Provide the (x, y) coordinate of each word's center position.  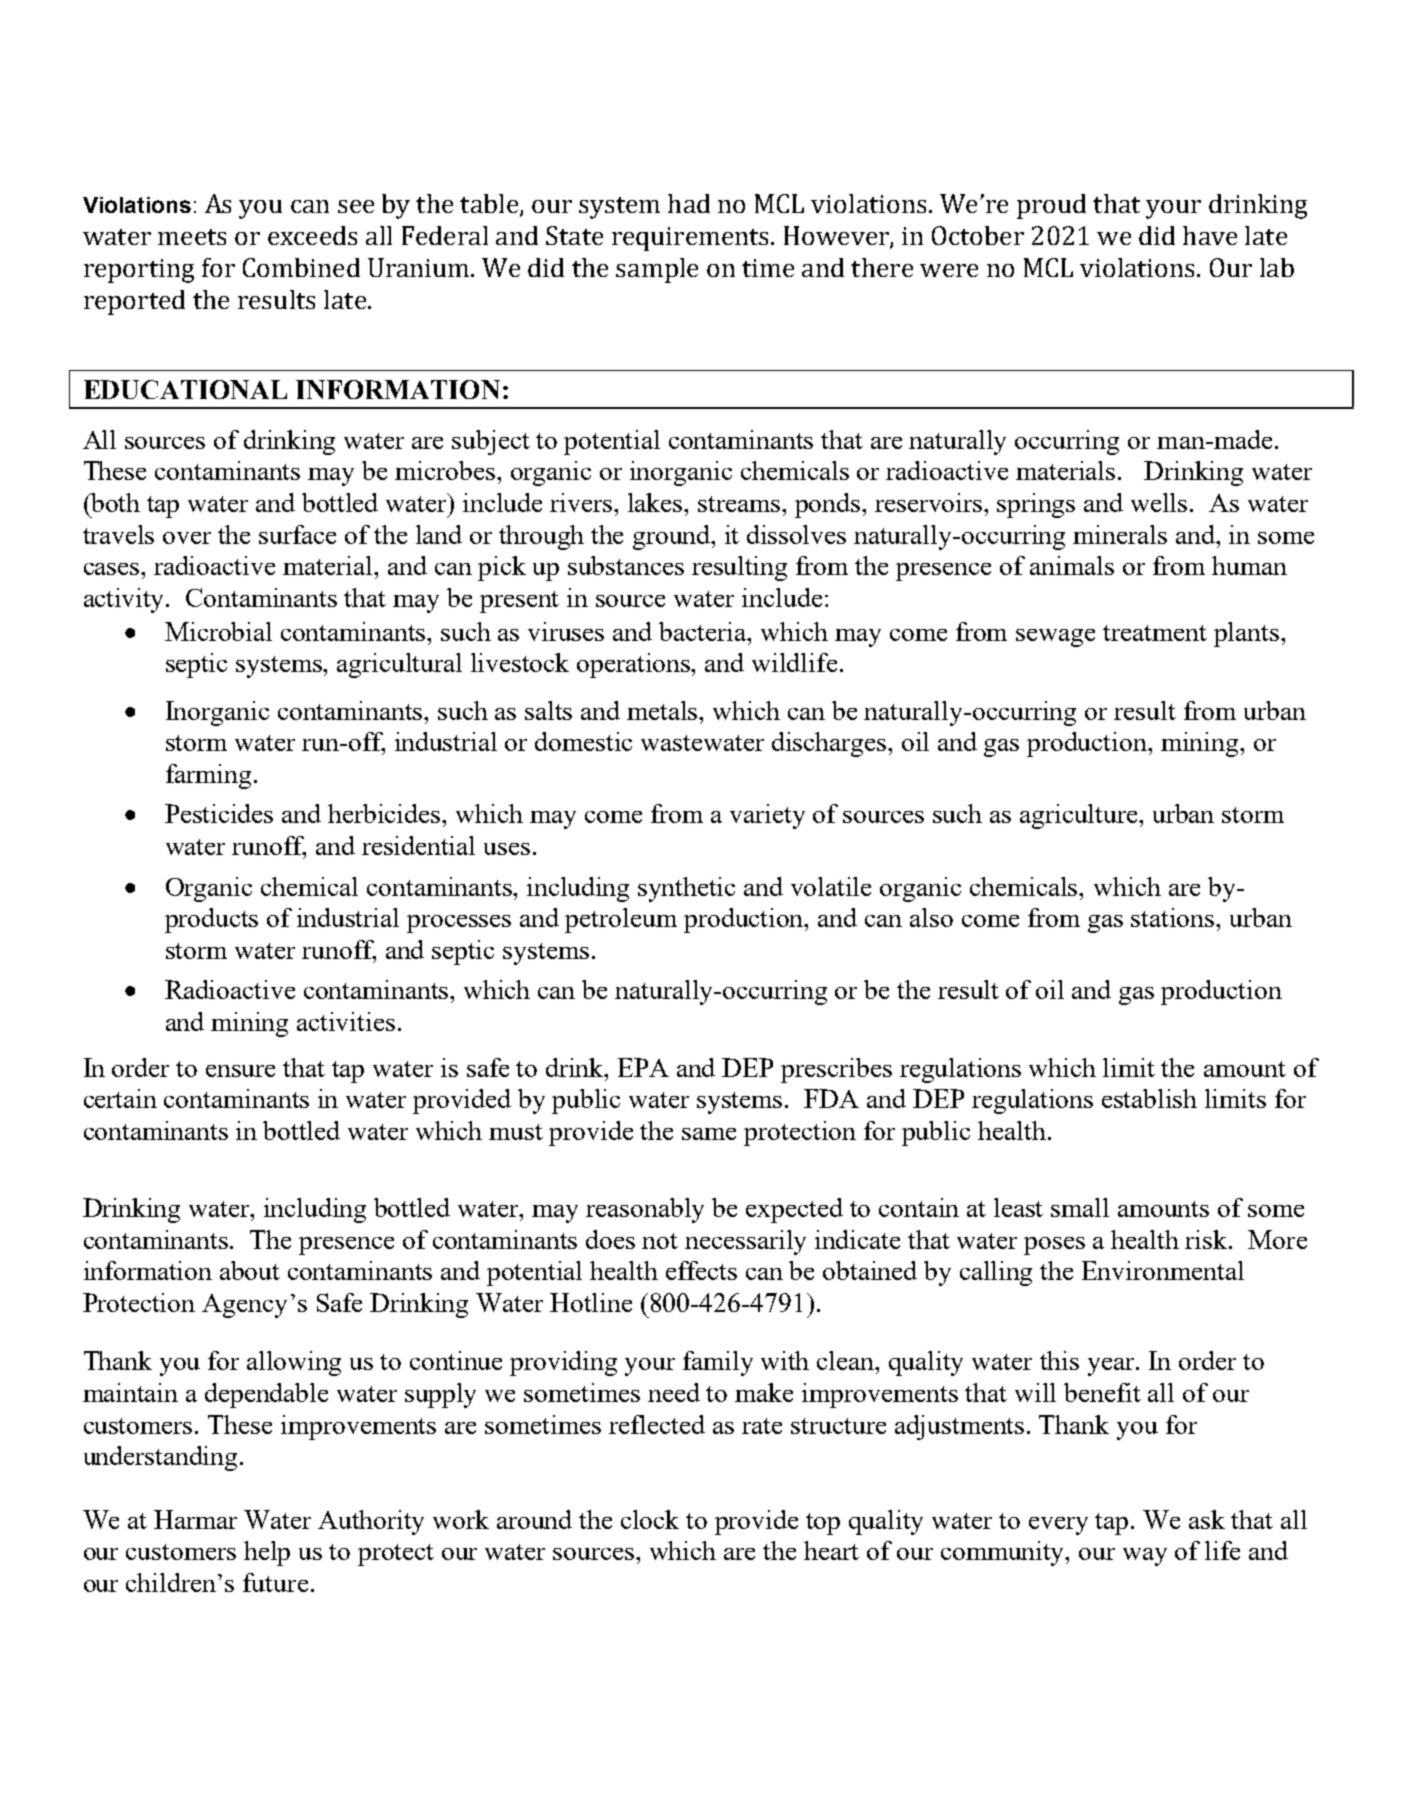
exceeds (312, 235)
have (1210, 235)
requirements (692, 239)
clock (650, 1519)
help (267, 1553)
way (1145, 1557)
